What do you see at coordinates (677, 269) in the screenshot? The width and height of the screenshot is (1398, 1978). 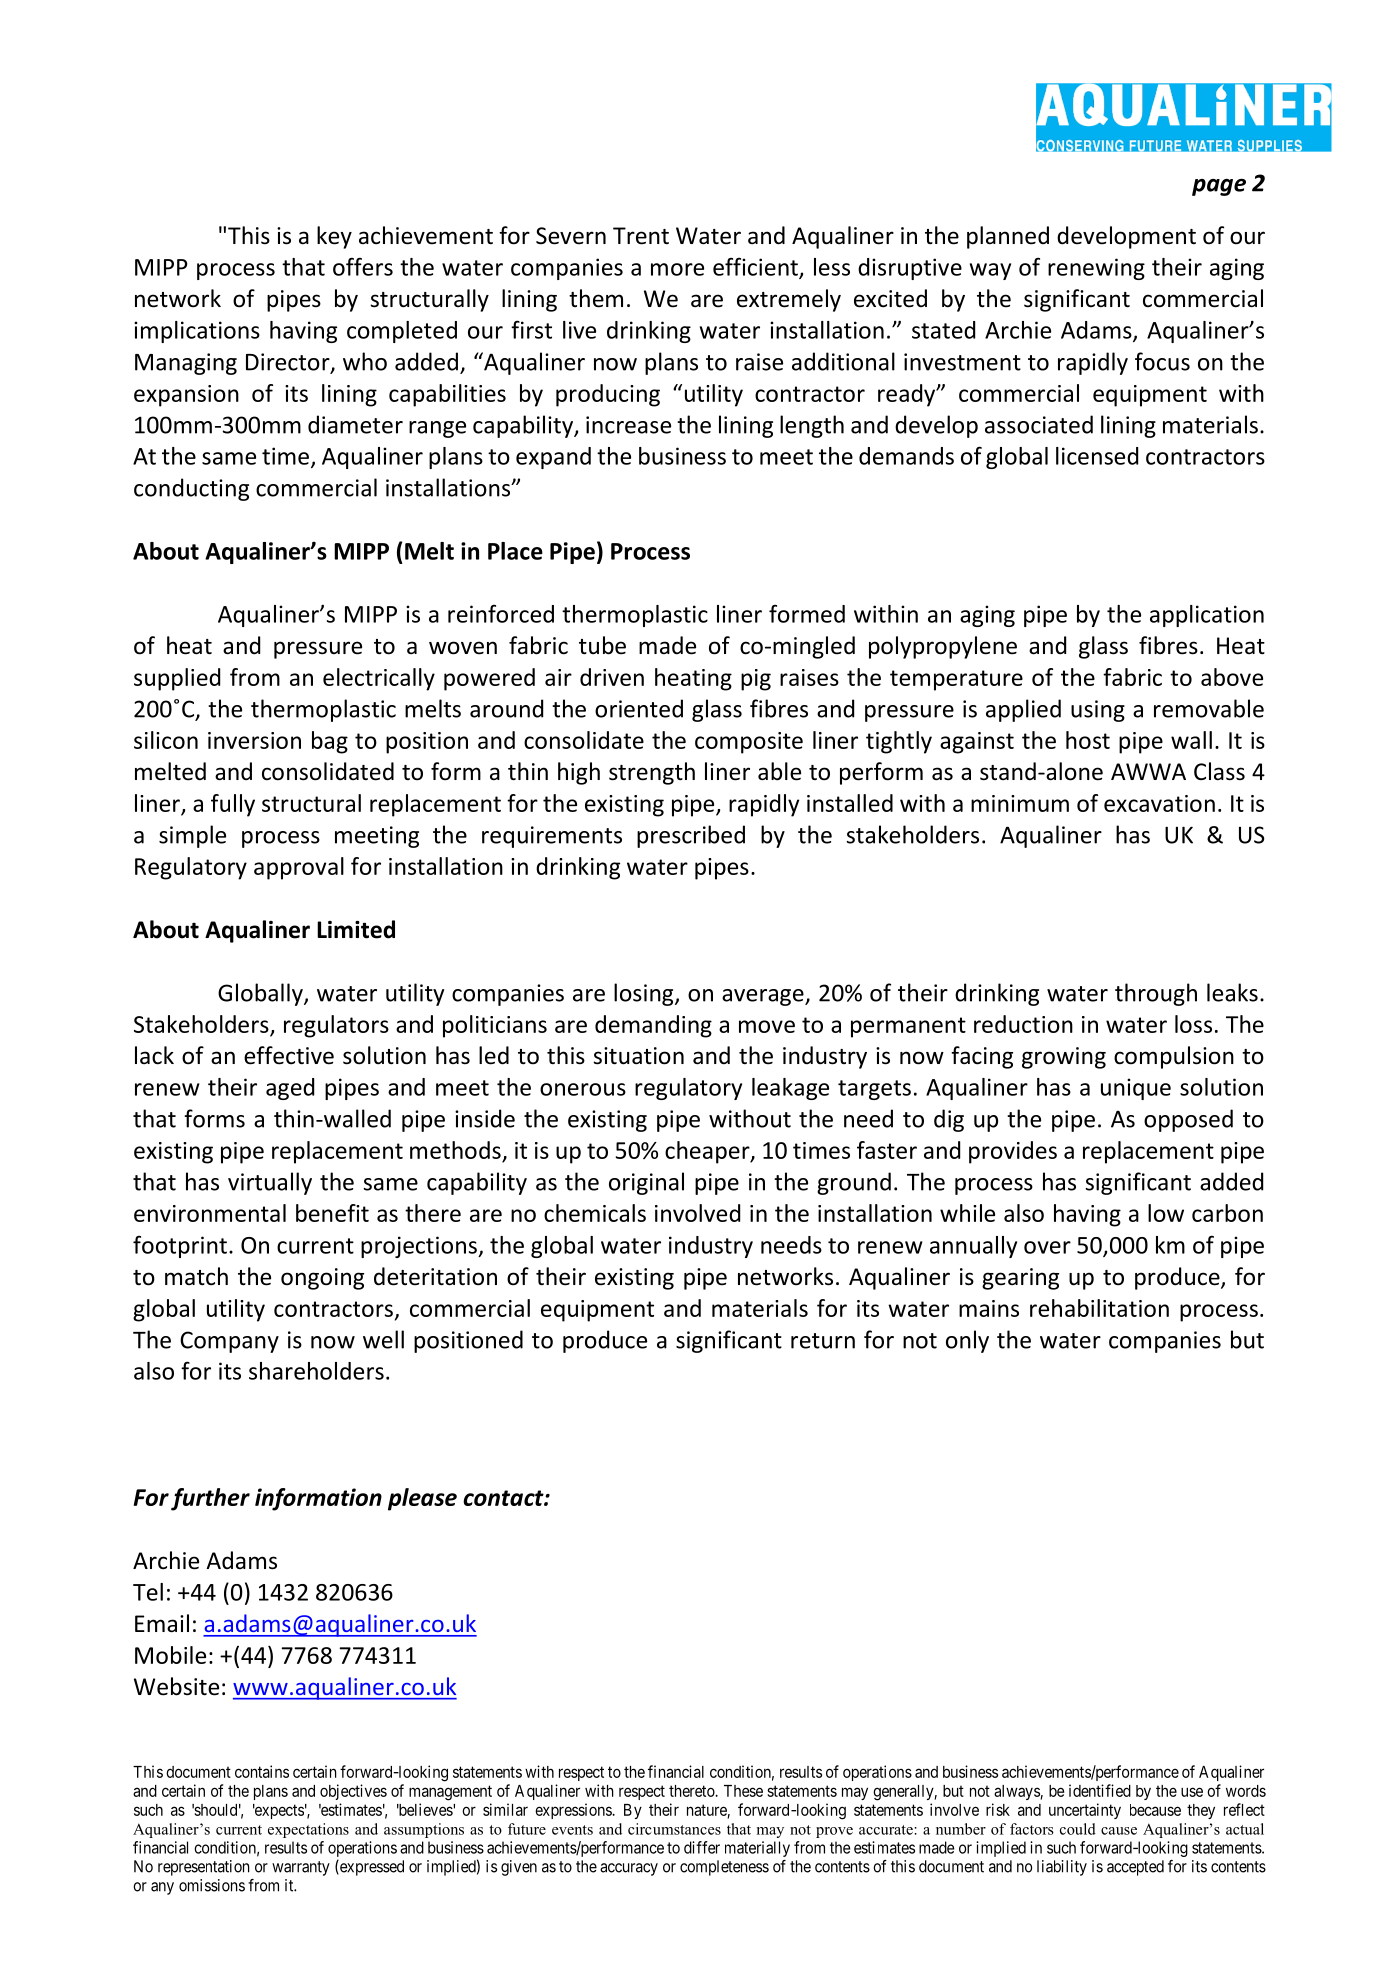 I see `more` at bounding box center [677, 269].
